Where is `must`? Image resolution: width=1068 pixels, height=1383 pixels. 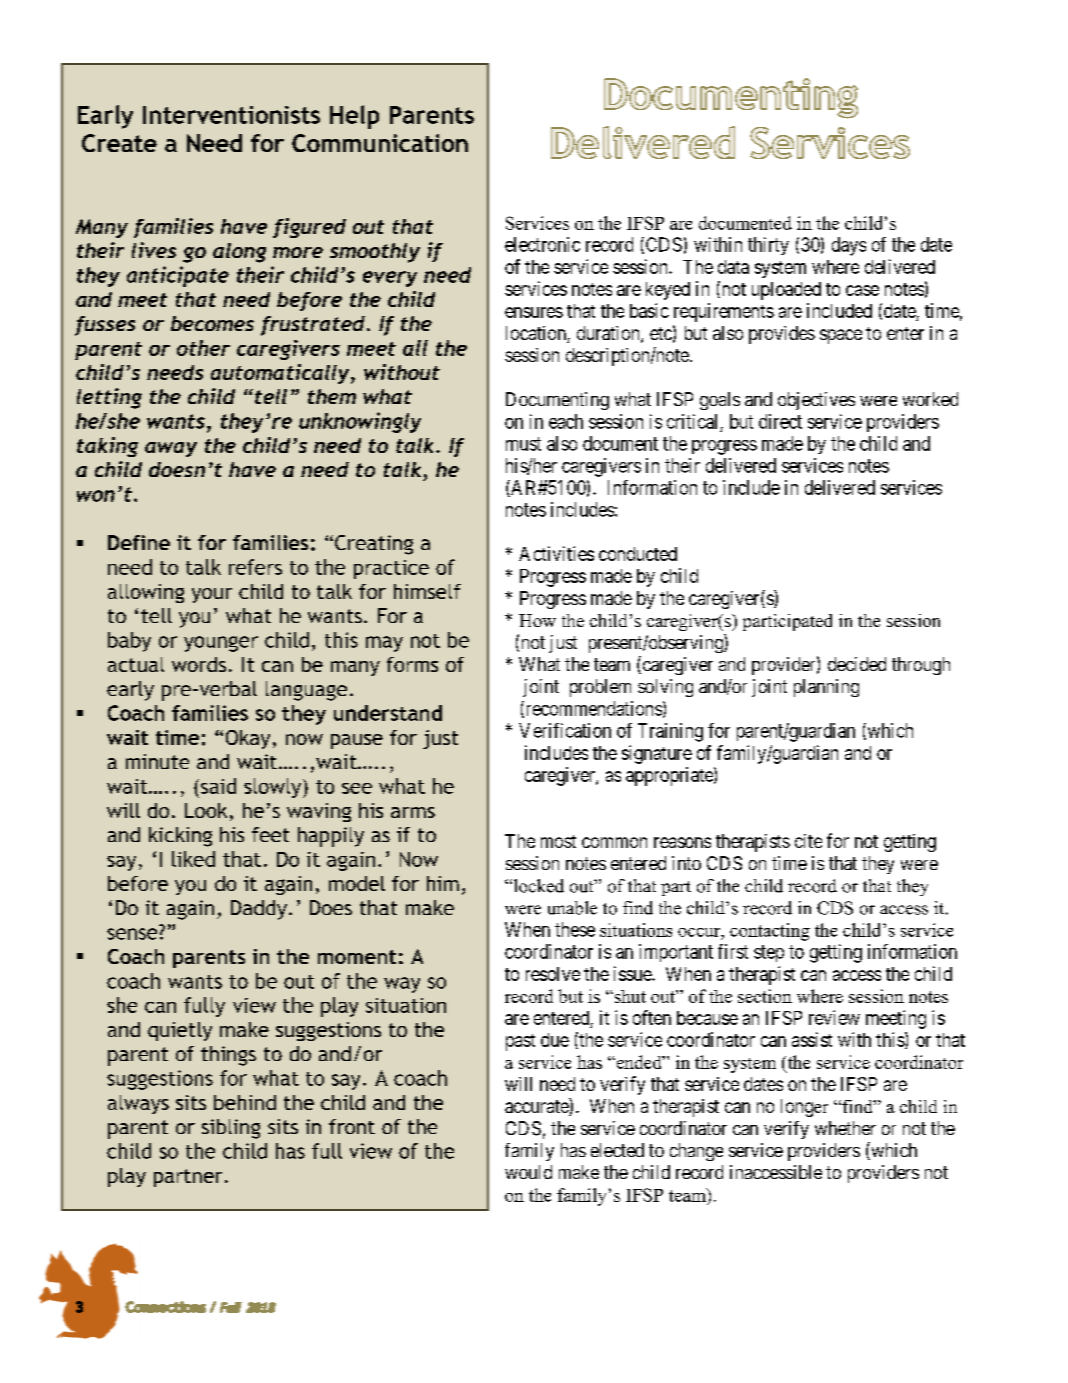 must is located at coordinates (523, 444).
